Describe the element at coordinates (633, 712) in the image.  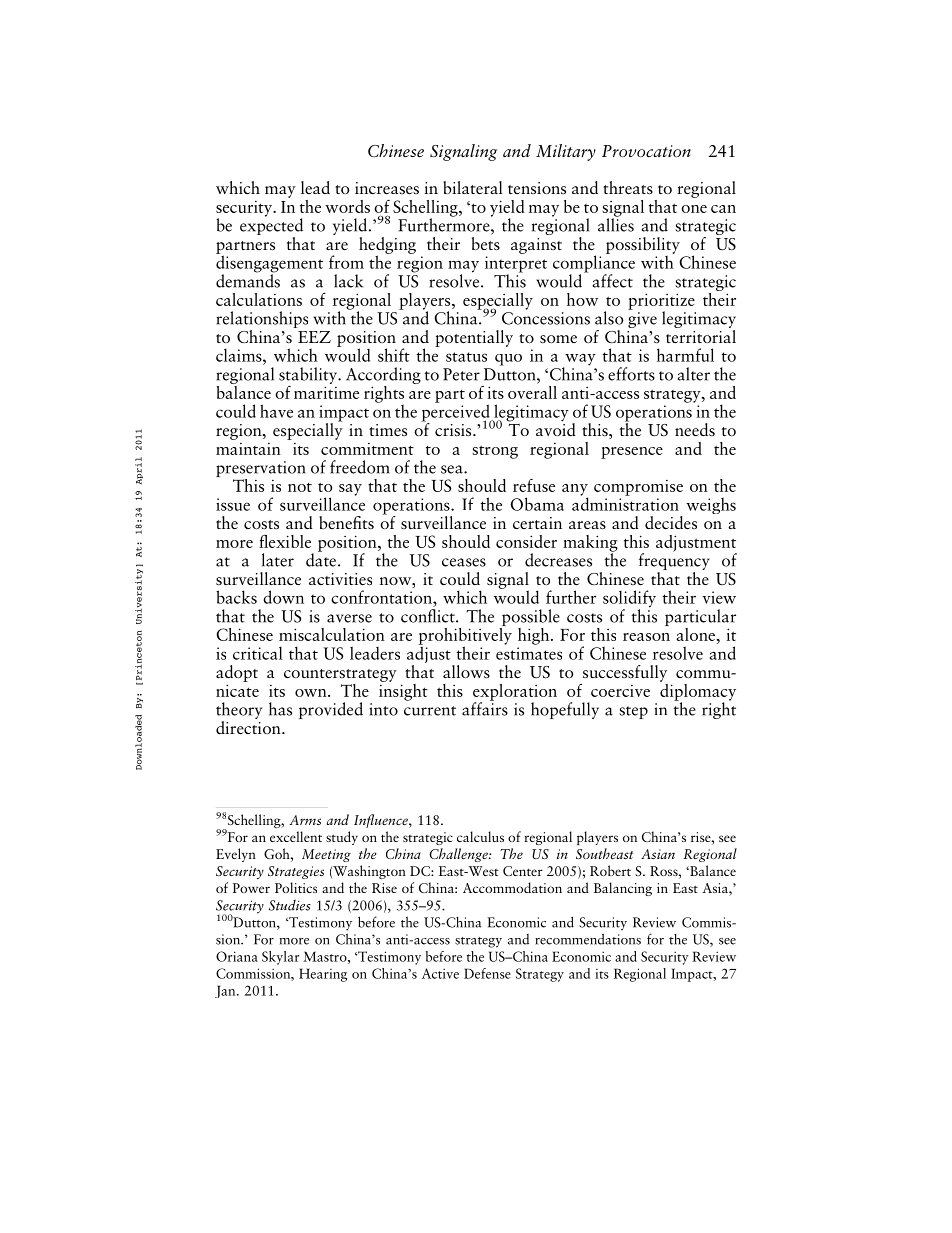
I see `step` at that location.
